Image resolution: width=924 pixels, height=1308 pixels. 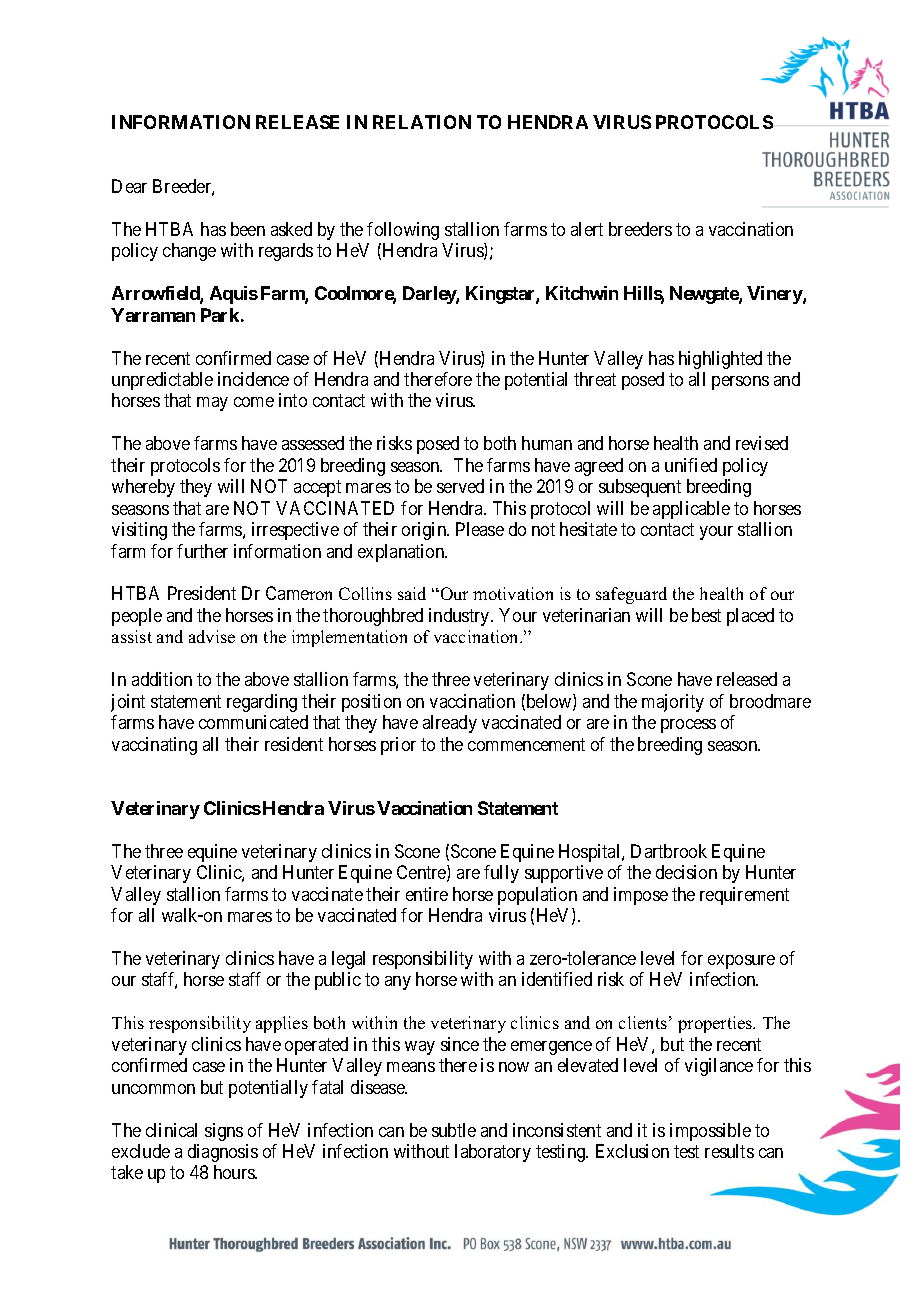 What do you see at coordinates (348, 960) in the screenshot?
I see `legal` at bounding box center [348, 960].
